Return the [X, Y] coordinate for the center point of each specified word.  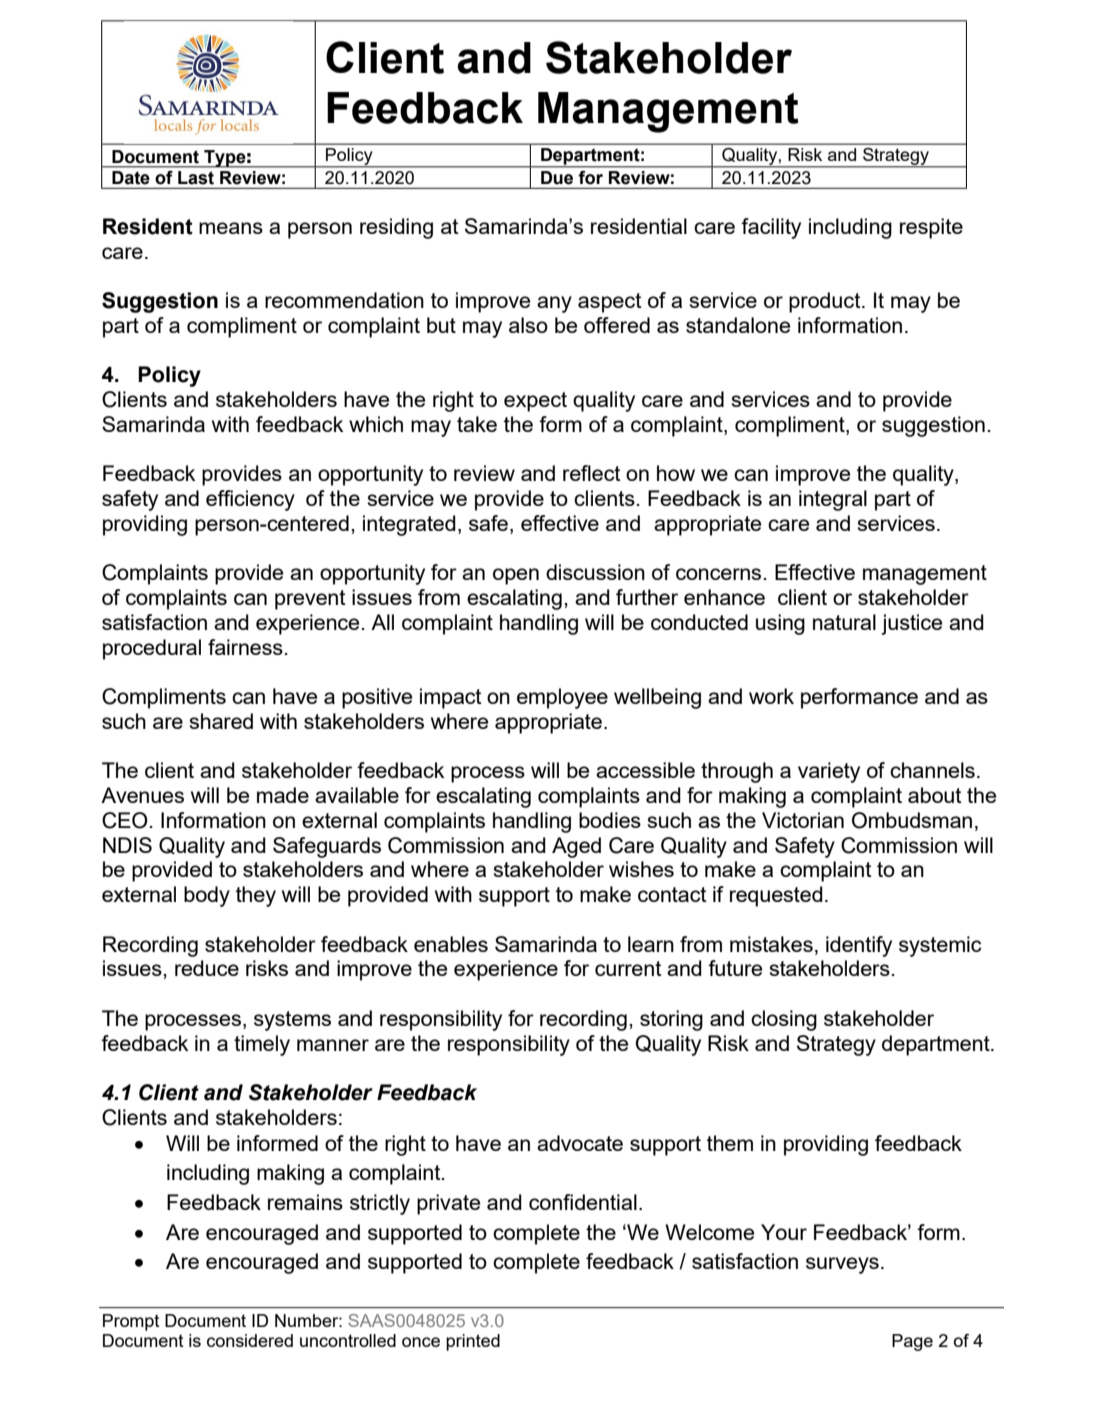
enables [451, 944]
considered [250, 1340]
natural [844, 622]
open [516, 576]
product [826, 302]
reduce [207, 968]
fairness [245, 647]
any [554, 304]
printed [473, 1342]
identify [859, 946]
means [231, 228]
